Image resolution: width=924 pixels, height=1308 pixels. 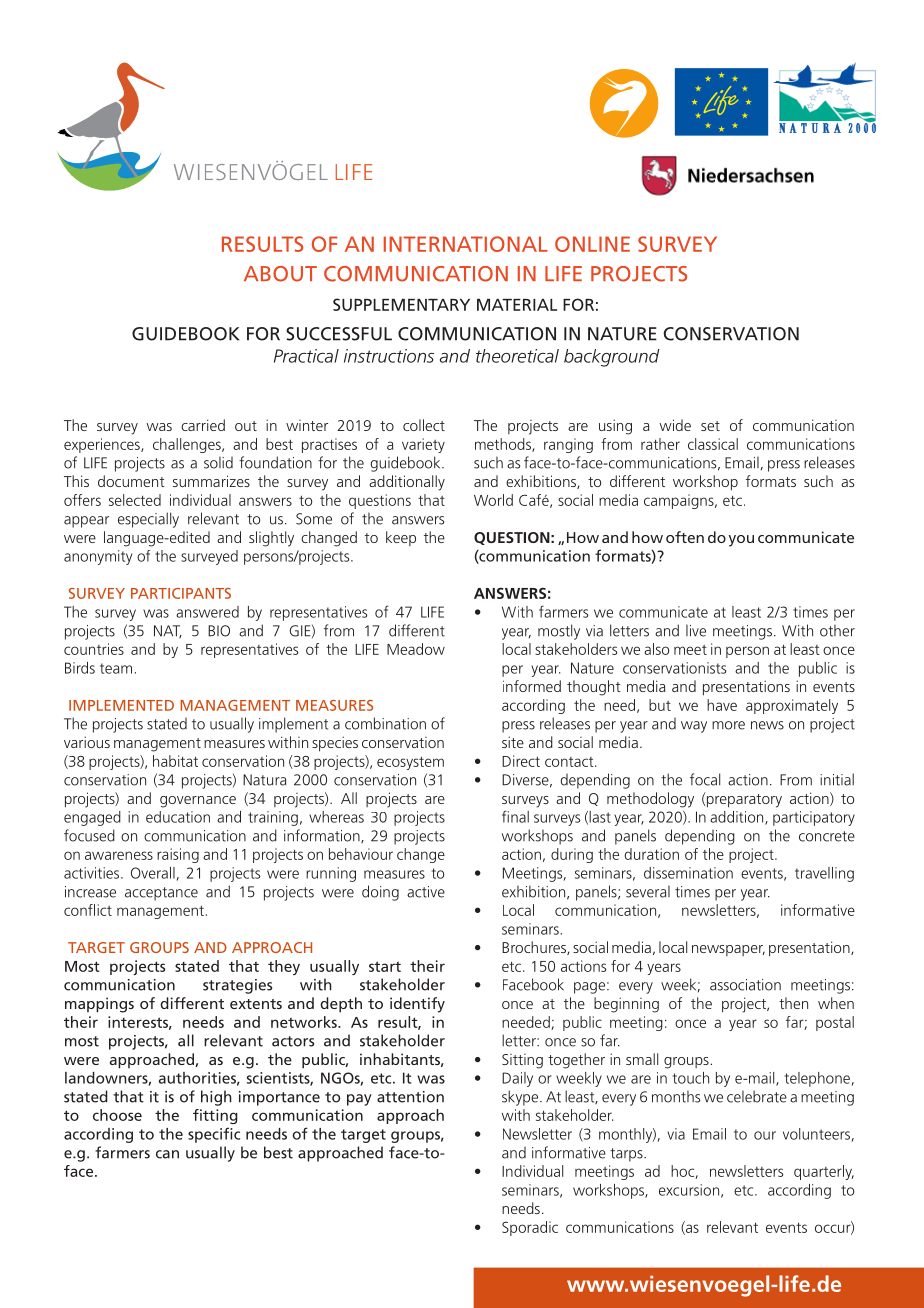 What do you see at coordinates (237, 986) in the screenshot?
I see `strategies` at bounding box center [237, 986].
